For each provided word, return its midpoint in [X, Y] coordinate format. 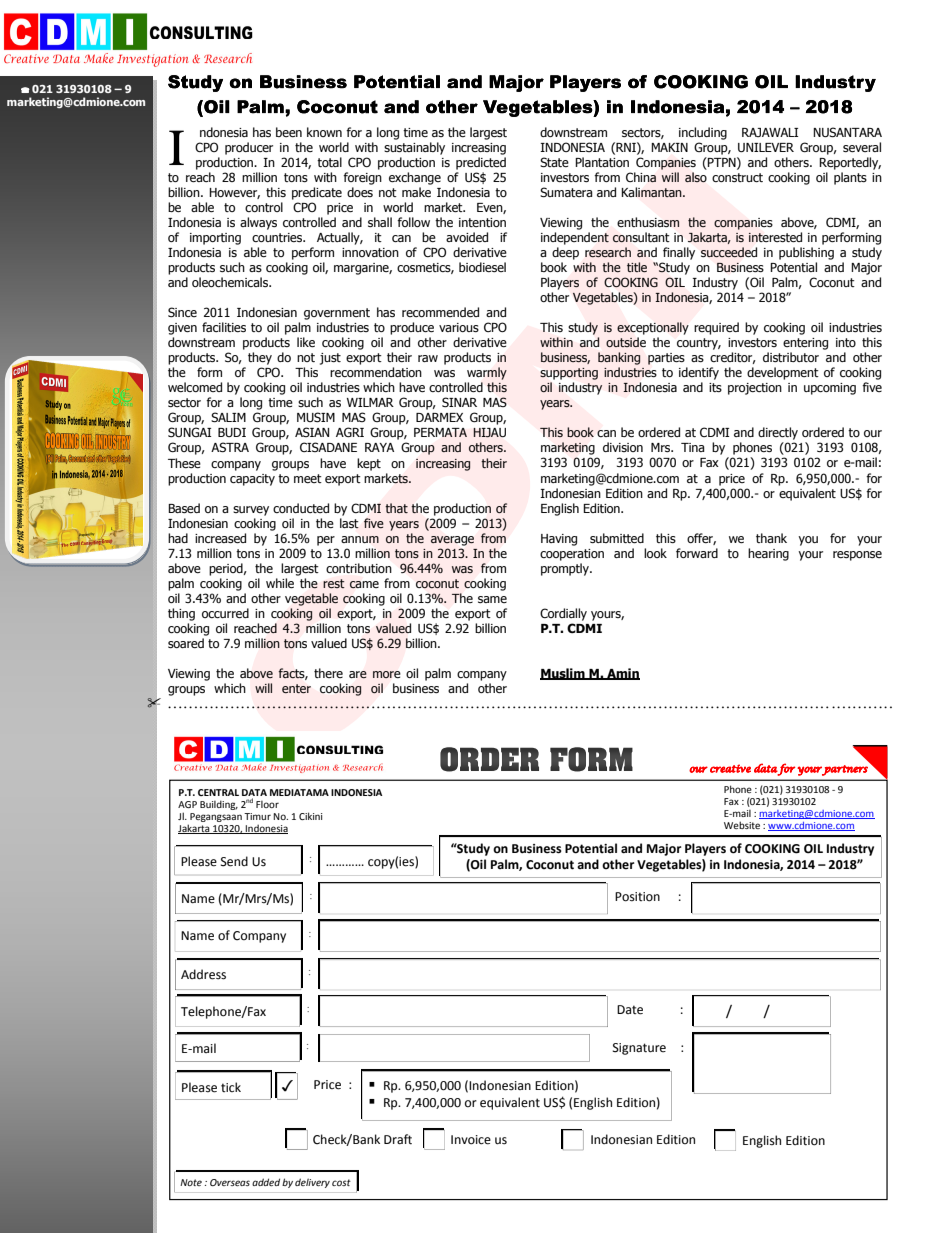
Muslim [563, 674]
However [234, 193]
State [554, 162]
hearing [768, 554]
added [266, 1182]
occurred [225, 613]
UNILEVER [766, 147]
